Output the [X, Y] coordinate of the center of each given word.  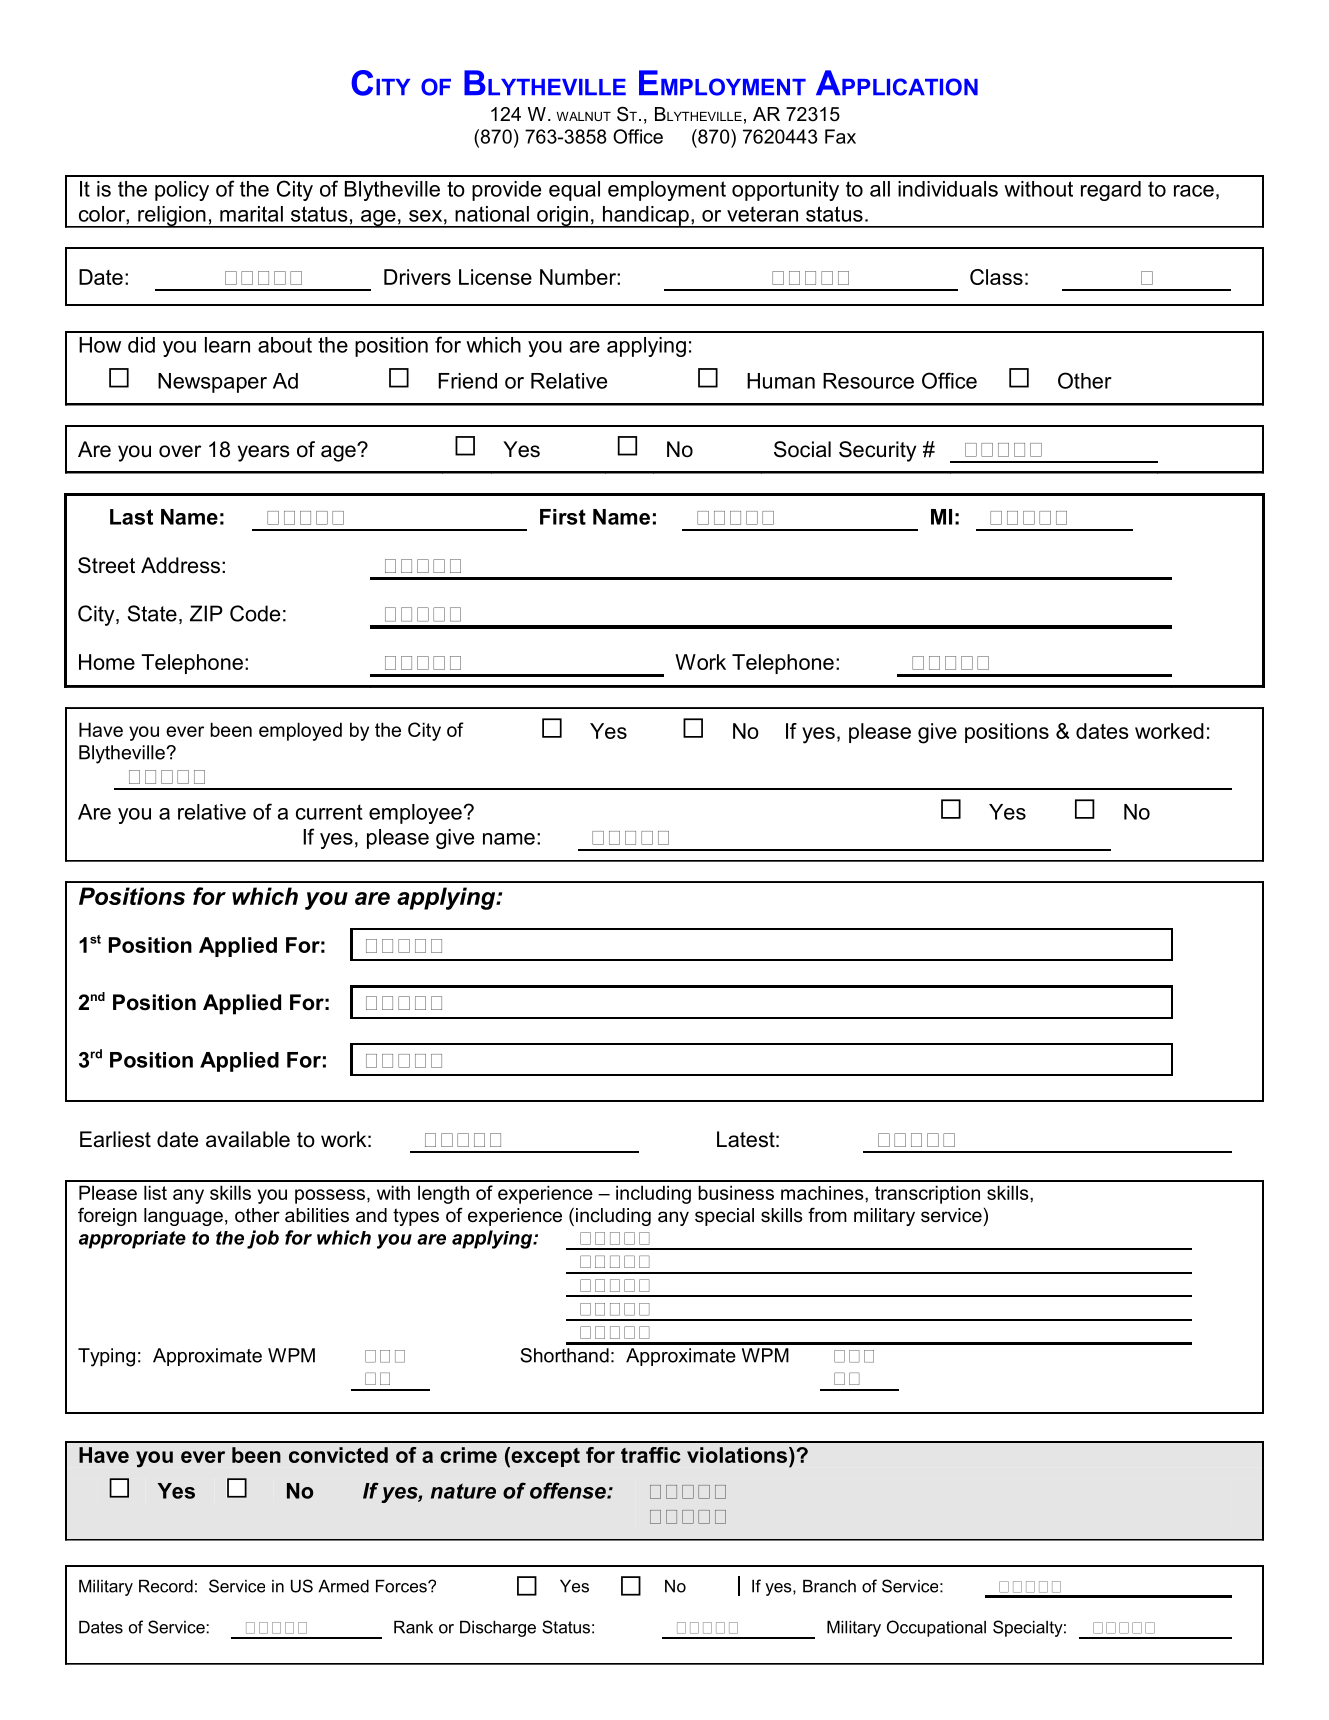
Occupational [936, 1628]
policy [182, 191]
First [563, 517]
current [329, 812]
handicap [645, 217]
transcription [927, 1194]
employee [415, 814]
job [263, 1239]
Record [166, 1586]
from [827, 1215]
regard [1111, 191]
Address [180, 565]
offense [569, 1490]
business [736, 1192]
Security [877, 451]
